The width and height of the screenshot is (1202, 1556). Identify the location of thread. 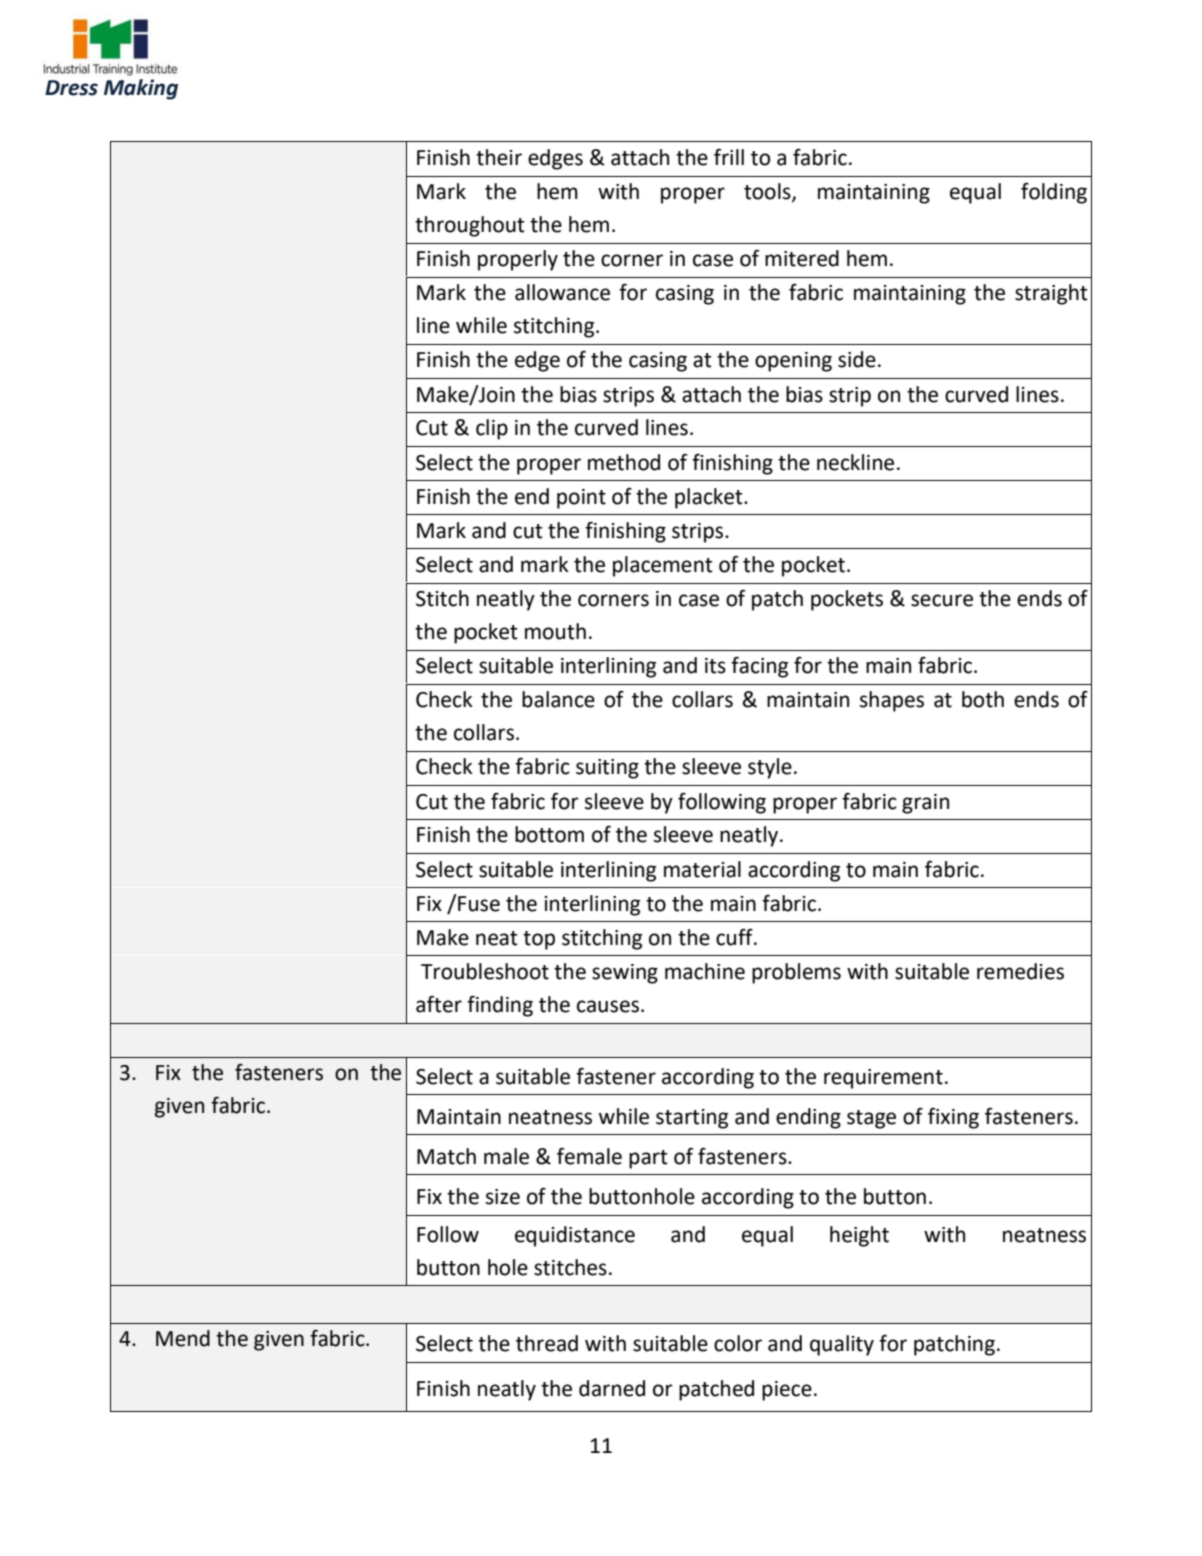
(547, 1343).
